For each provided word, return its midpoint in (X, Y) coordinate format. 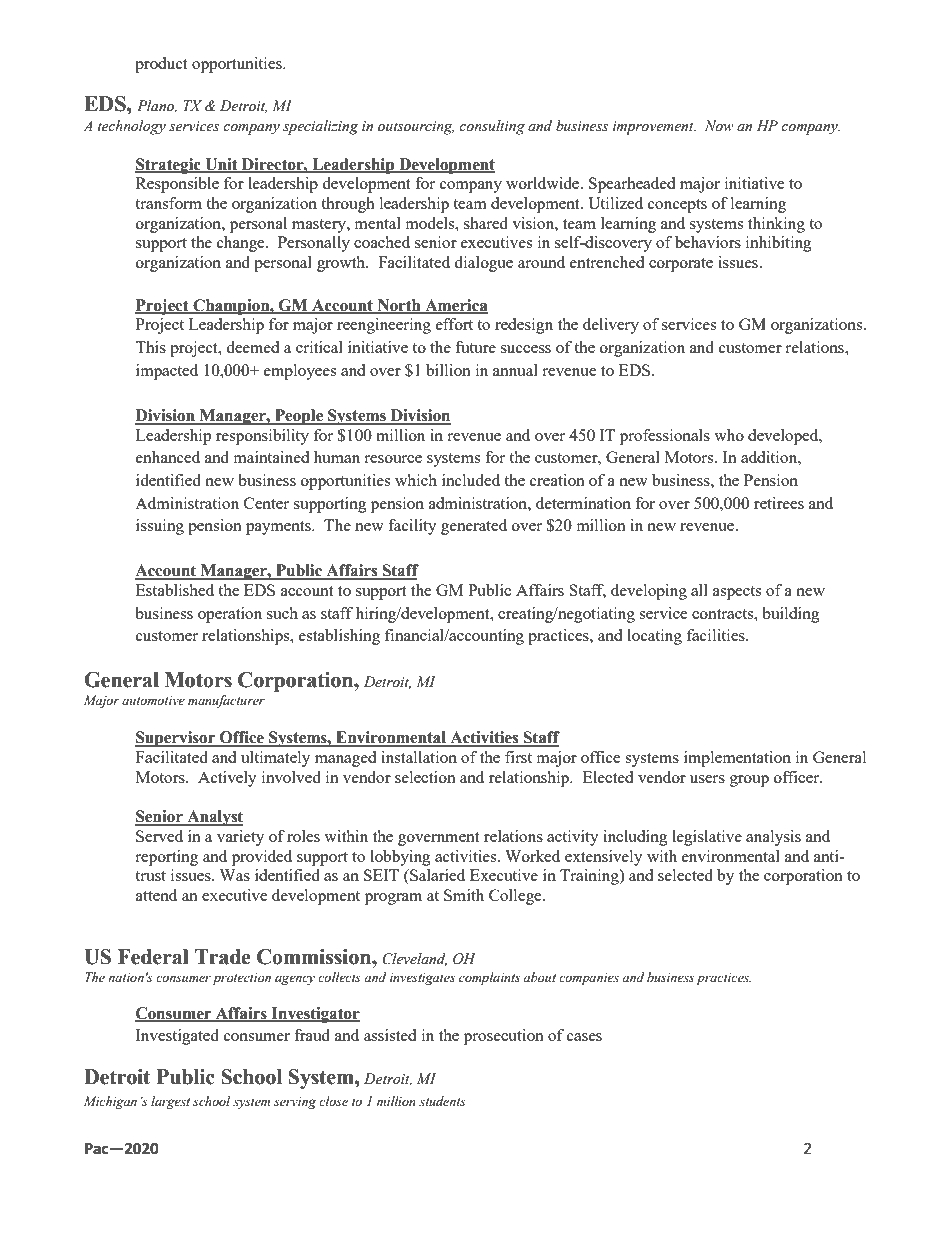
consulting (492, 127)
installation (419, 757)
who (729, 435)
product (161, 65)
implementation (737, 759)
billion (448, 370)
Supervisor (176, 739)
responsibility (262, 437)
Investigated (177, 1037)
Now (719, 126)
